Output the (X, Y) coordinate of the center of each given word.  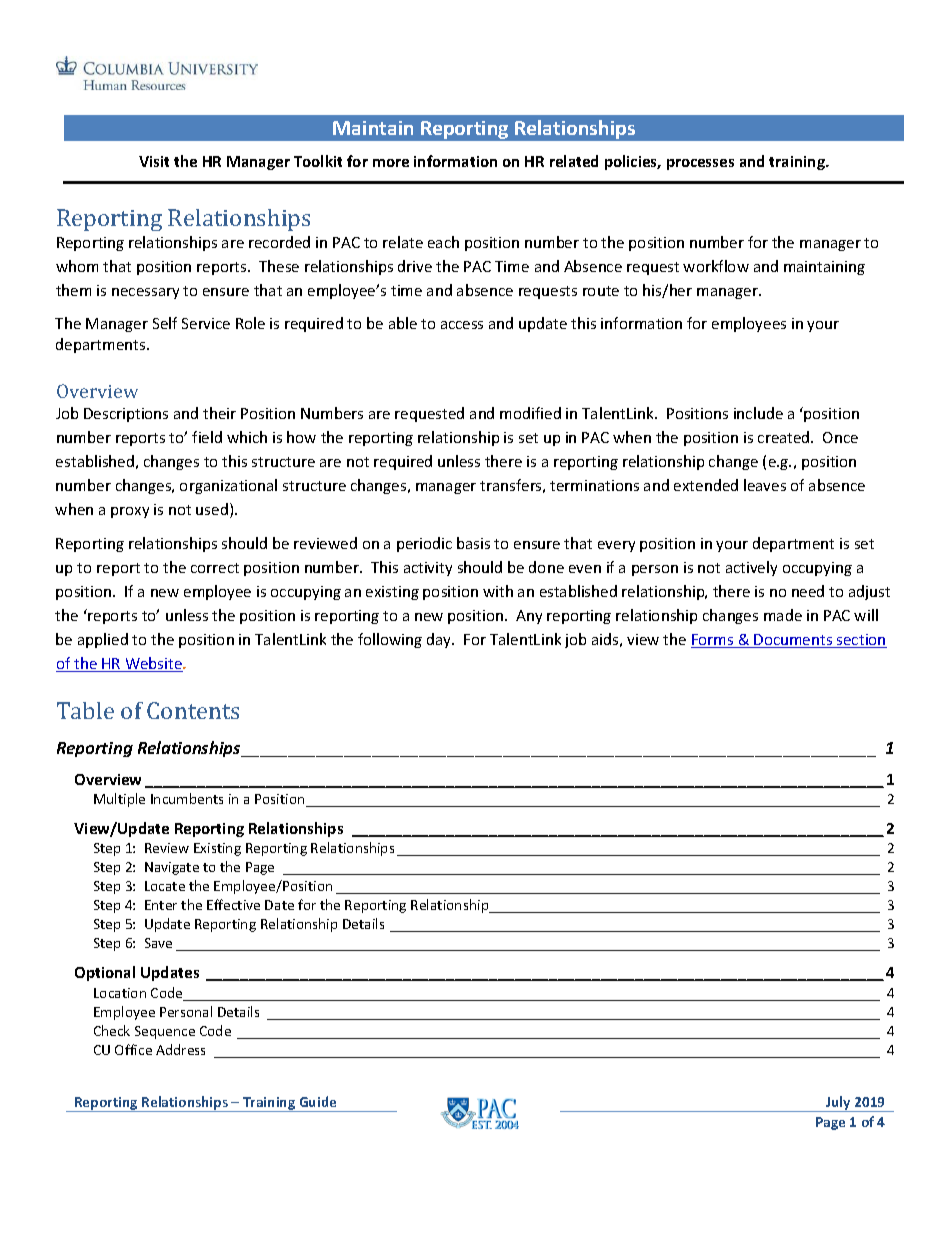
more (391, 163)
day (440, 640)
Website (153, 664)
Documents (794, 641)
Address (180, 1049)
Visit (154, 161)
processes (700, 164)
